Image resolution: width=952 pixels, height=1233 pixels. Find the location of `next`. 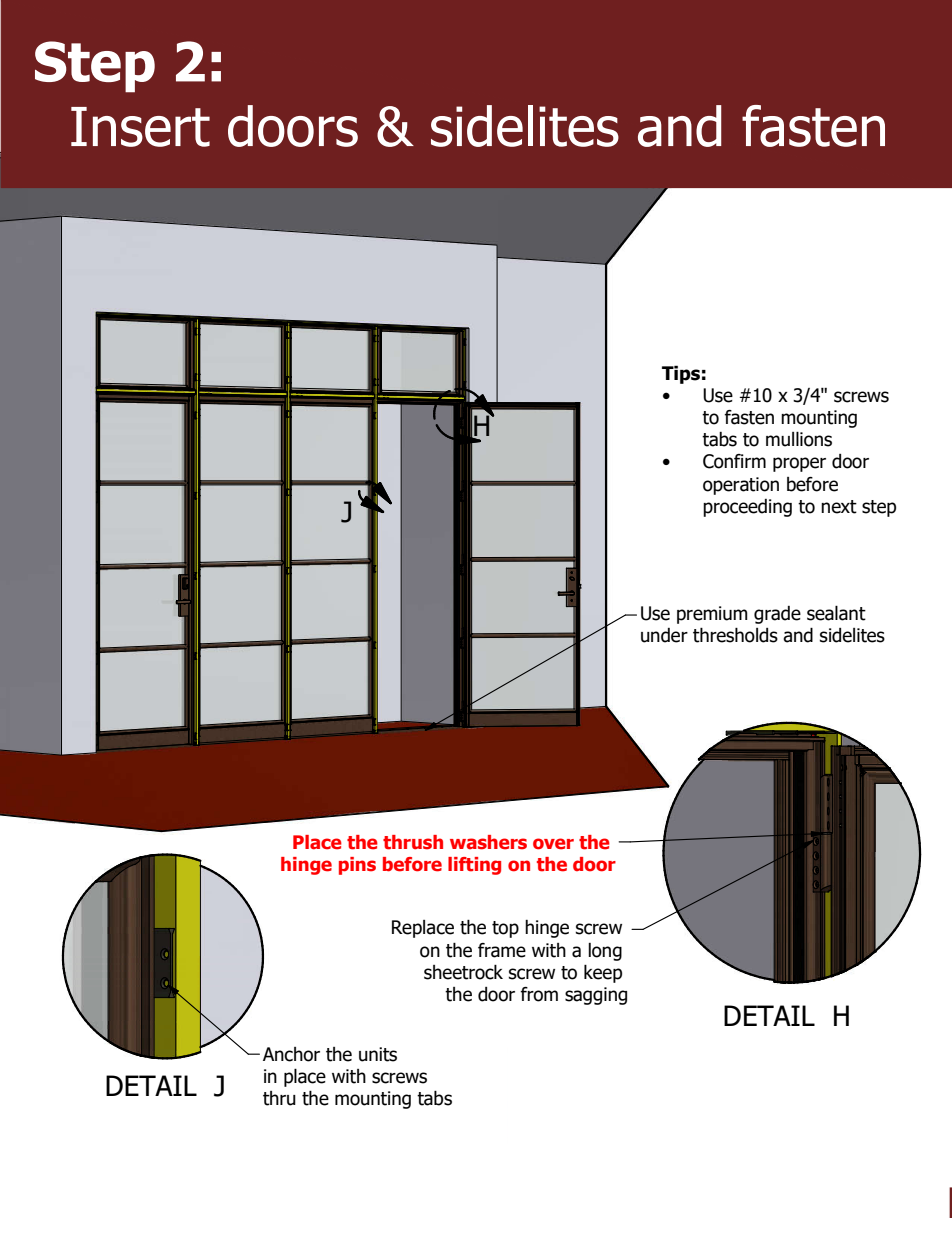

next is located at coordinates (839, 507).
